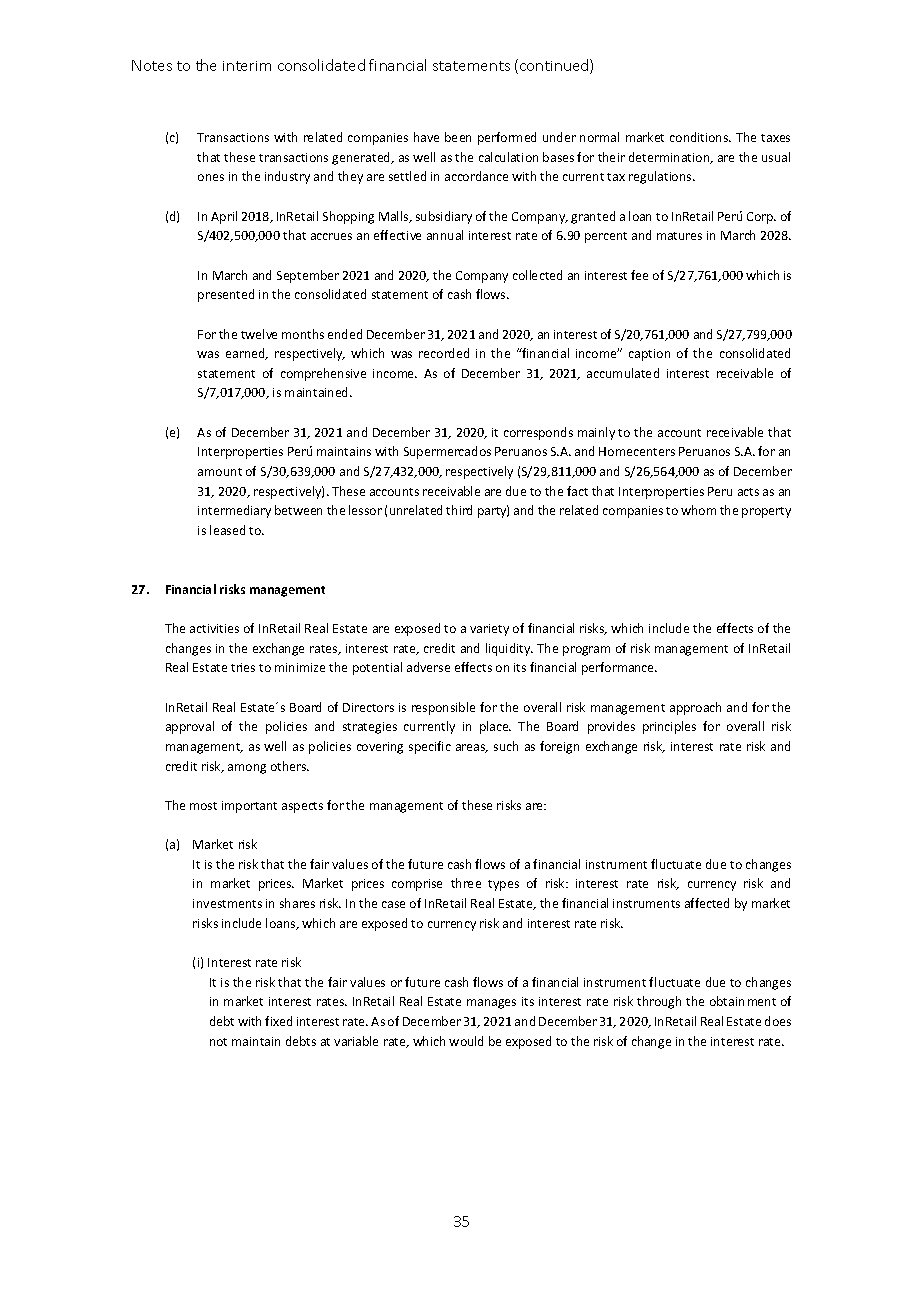 This screenshot has height=1308, width=924. Describe the element at coordinates (649, 355) in the screenshot. I see `caption` at that location.
